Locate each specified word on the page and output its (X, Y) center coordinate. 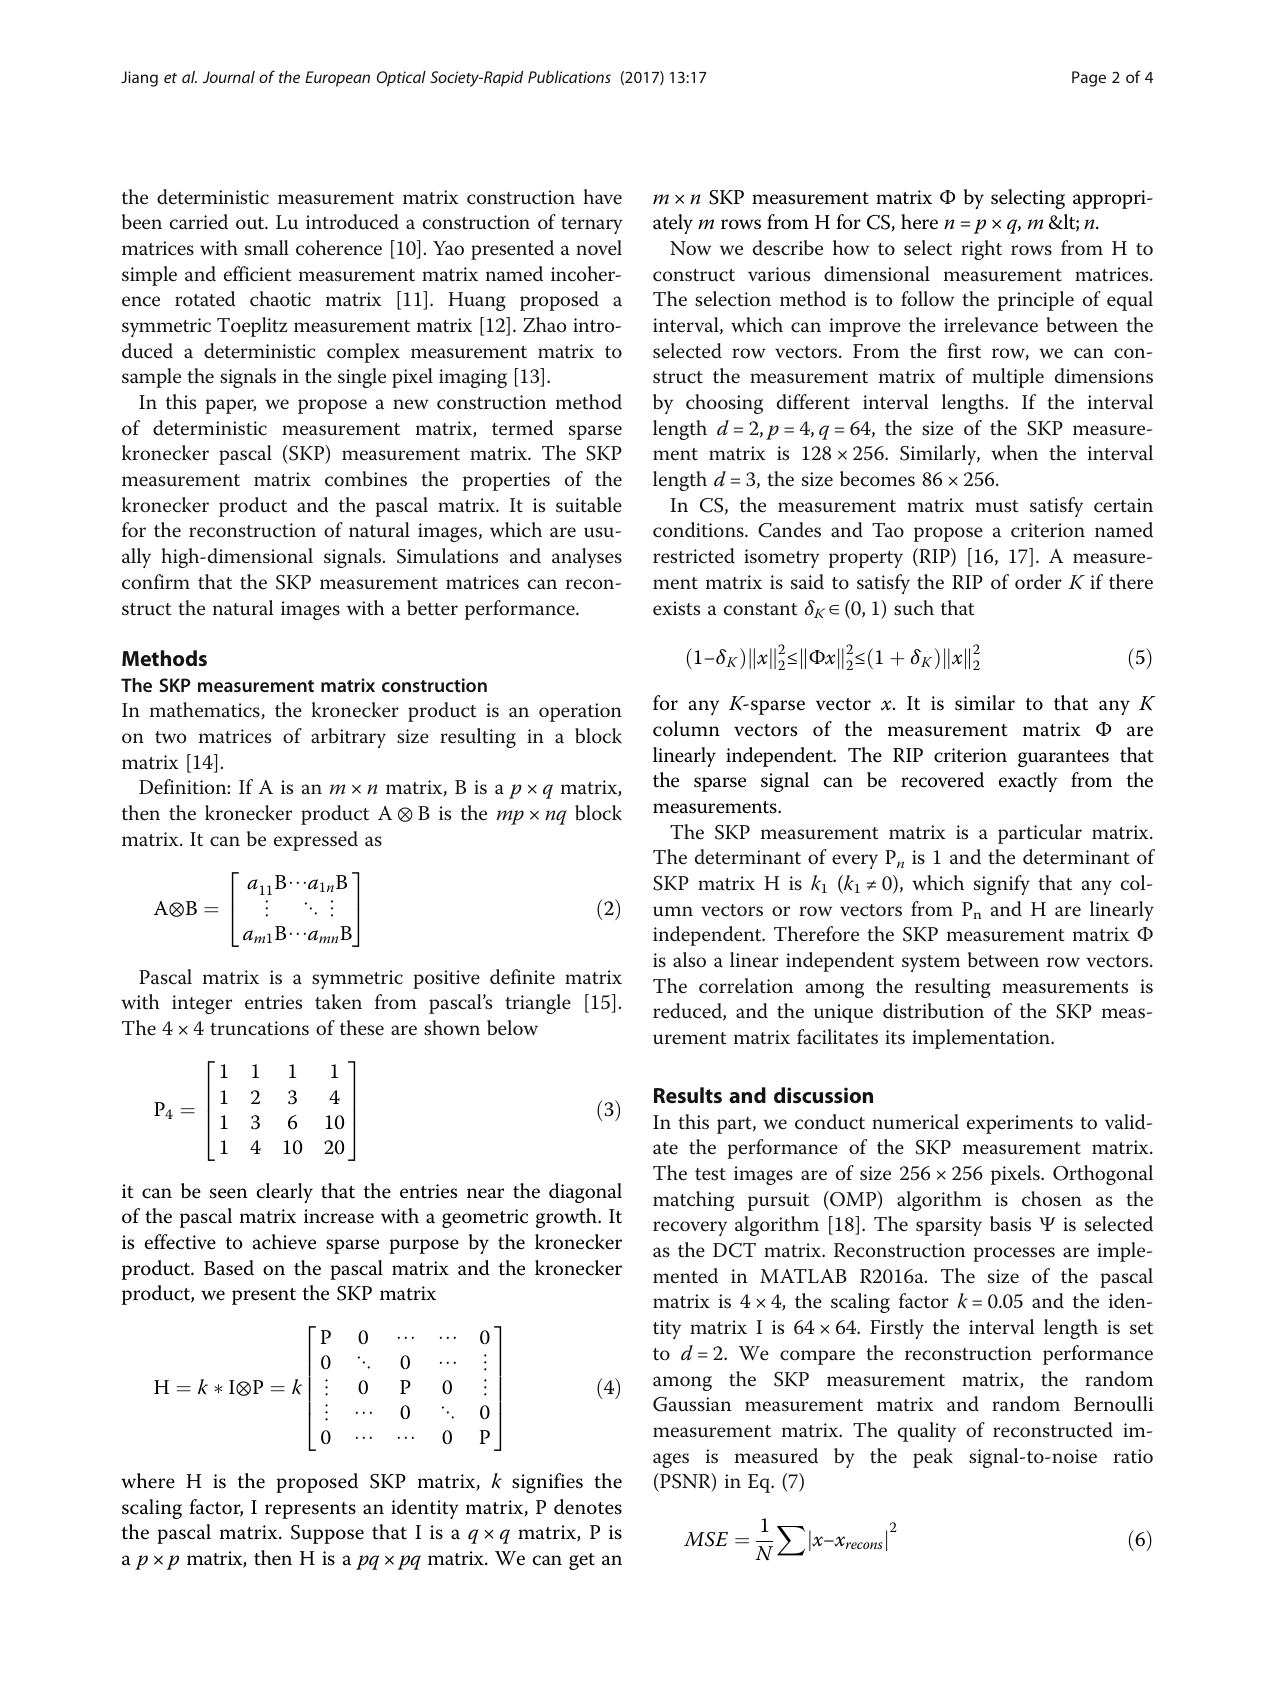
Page (1089, 79)
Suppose (327, 1534)
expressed (316, 841)
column (686, 729)
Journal (229, 77)
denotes (588, 1507)
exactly (1028, 782)
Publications (569, 77)
